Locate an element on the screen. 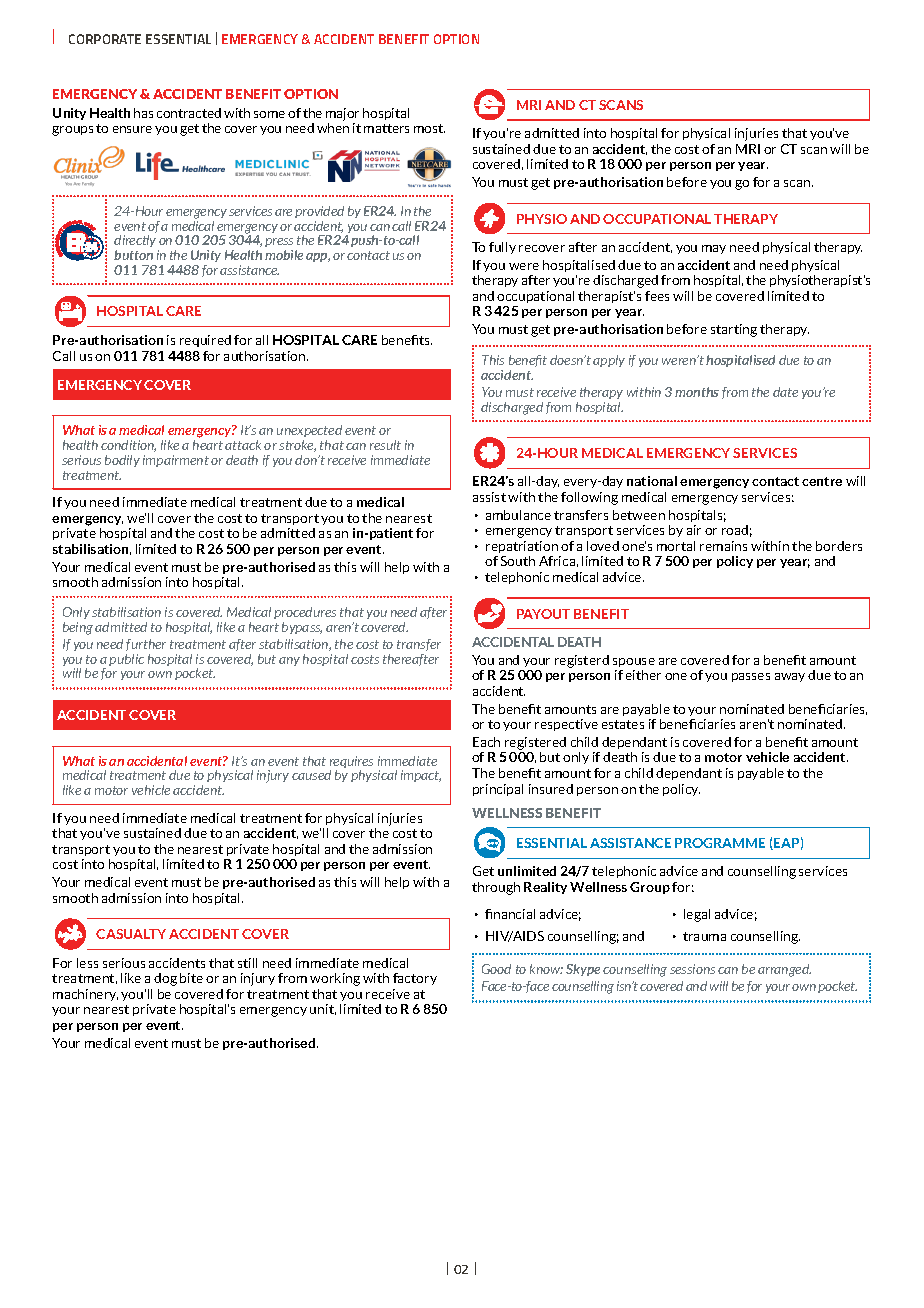 The width and height of the screenshot is (924, 1308). PAYOUT is located at coordinates (543, 614).
